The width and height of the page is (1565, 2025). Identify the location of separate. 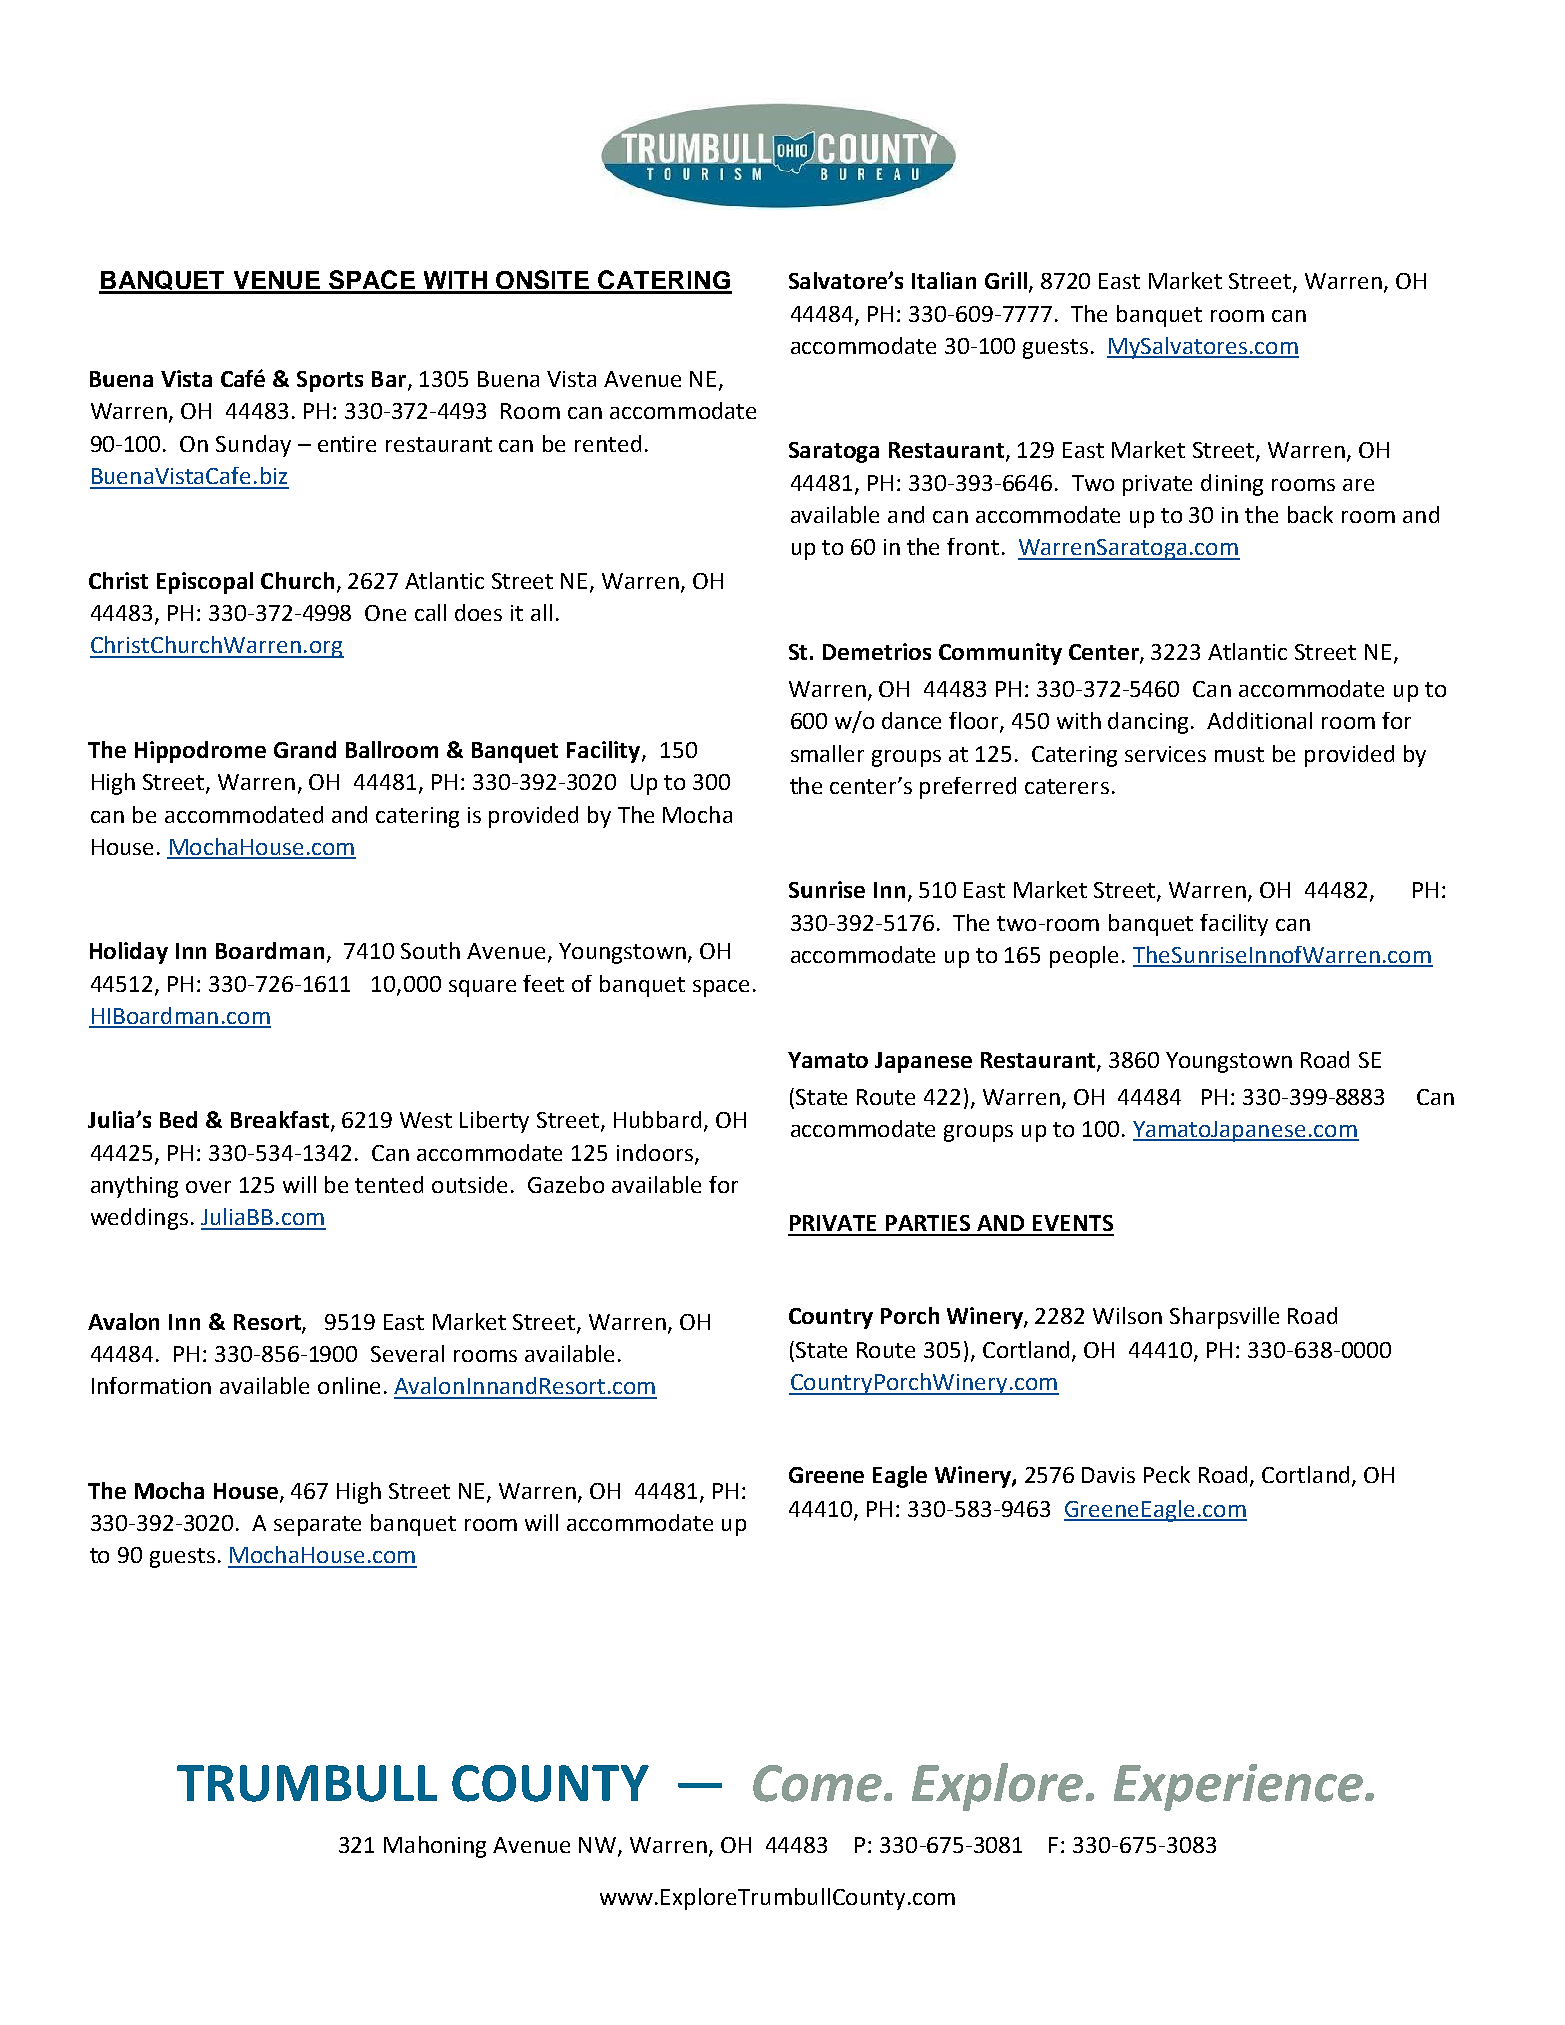
(317, 1526).
